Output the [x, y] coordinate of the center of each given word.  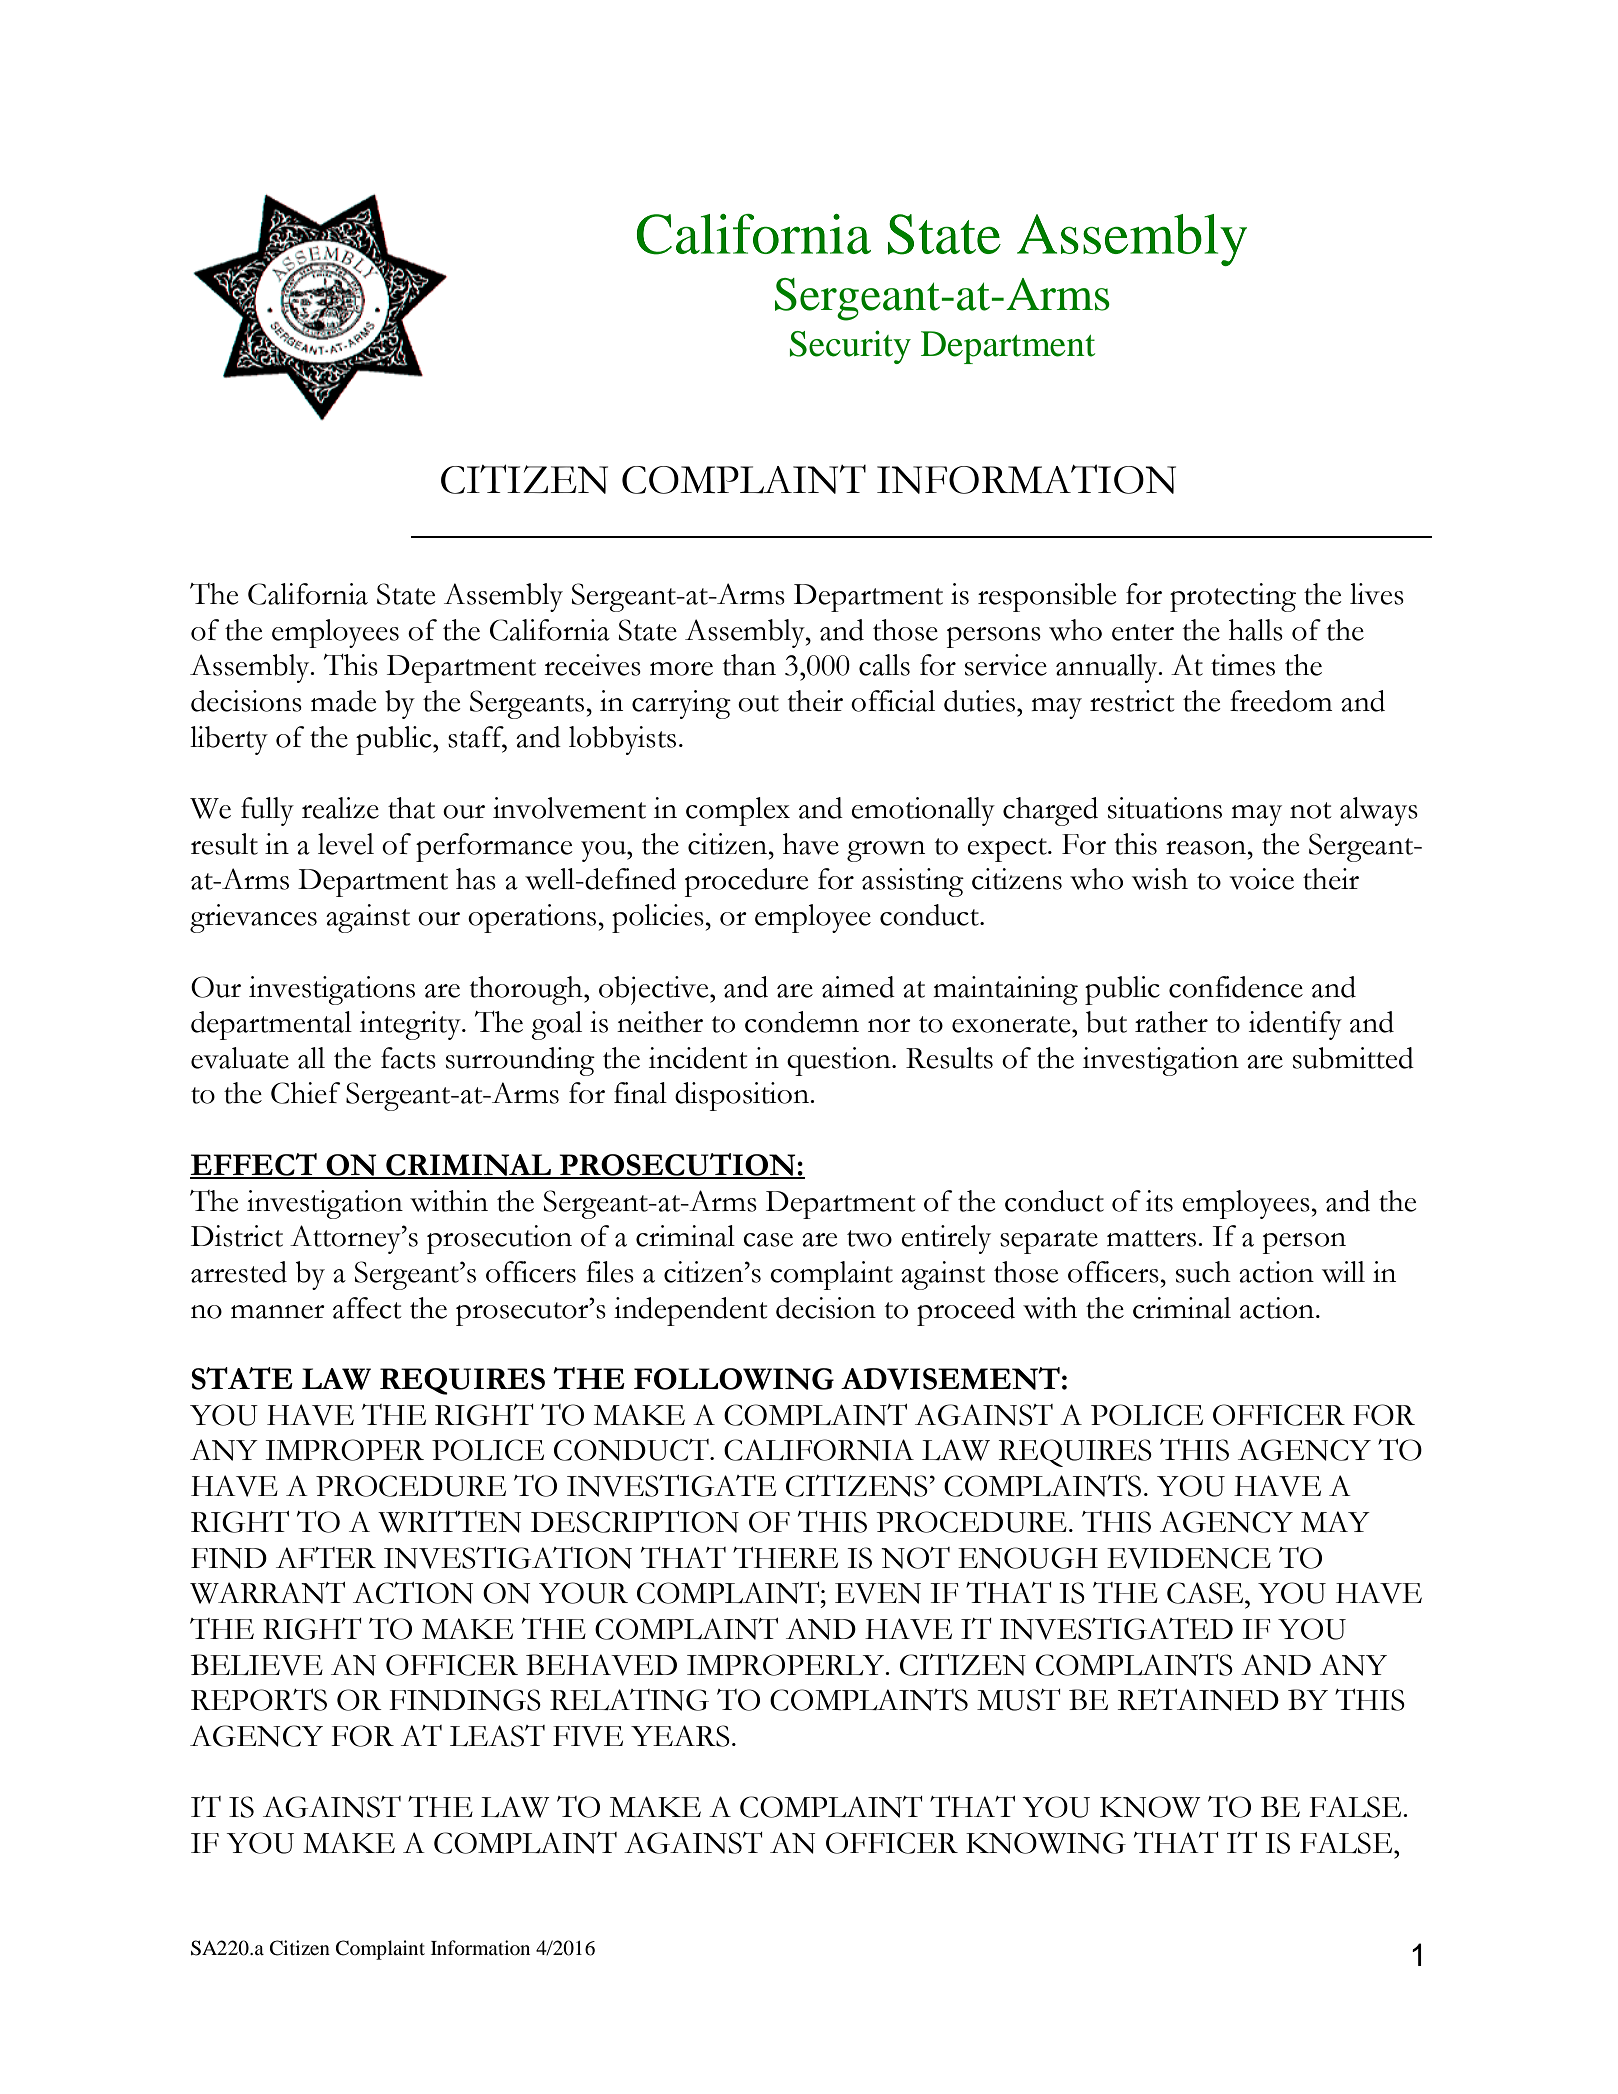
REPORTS [259, 1700]
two [869, 1238]
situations [1165, 808]
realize [340, 808]
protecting [1233, 597]
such [1203, 1272]
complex [738, 811]
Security [850, 347]
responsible [1047, 597]
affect [367, 1308]
